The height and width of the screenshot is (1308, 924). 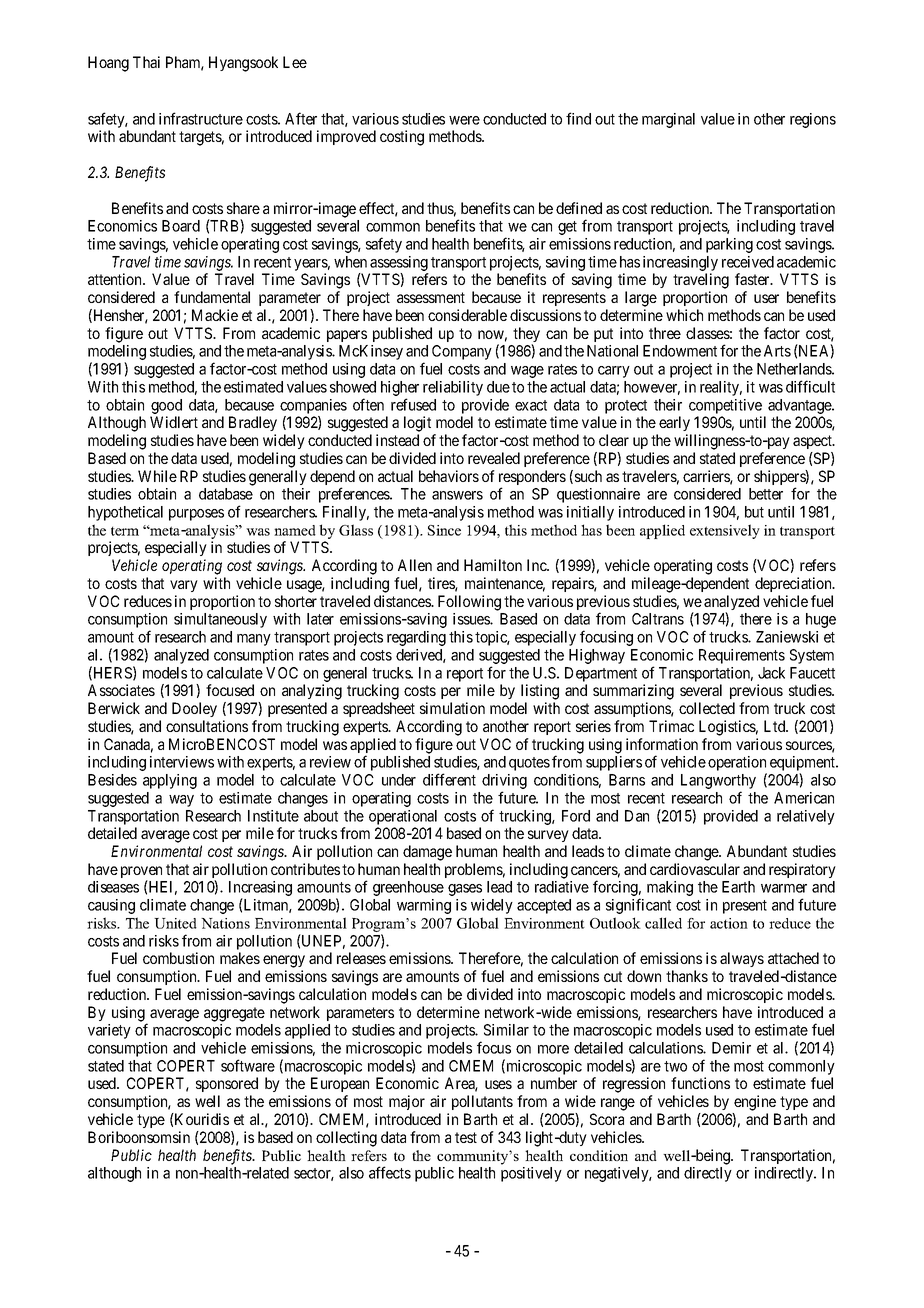 What do you see at coordinates (469, 603) in the screenshot?
I see `Following` at bounding box center [469, 603].
